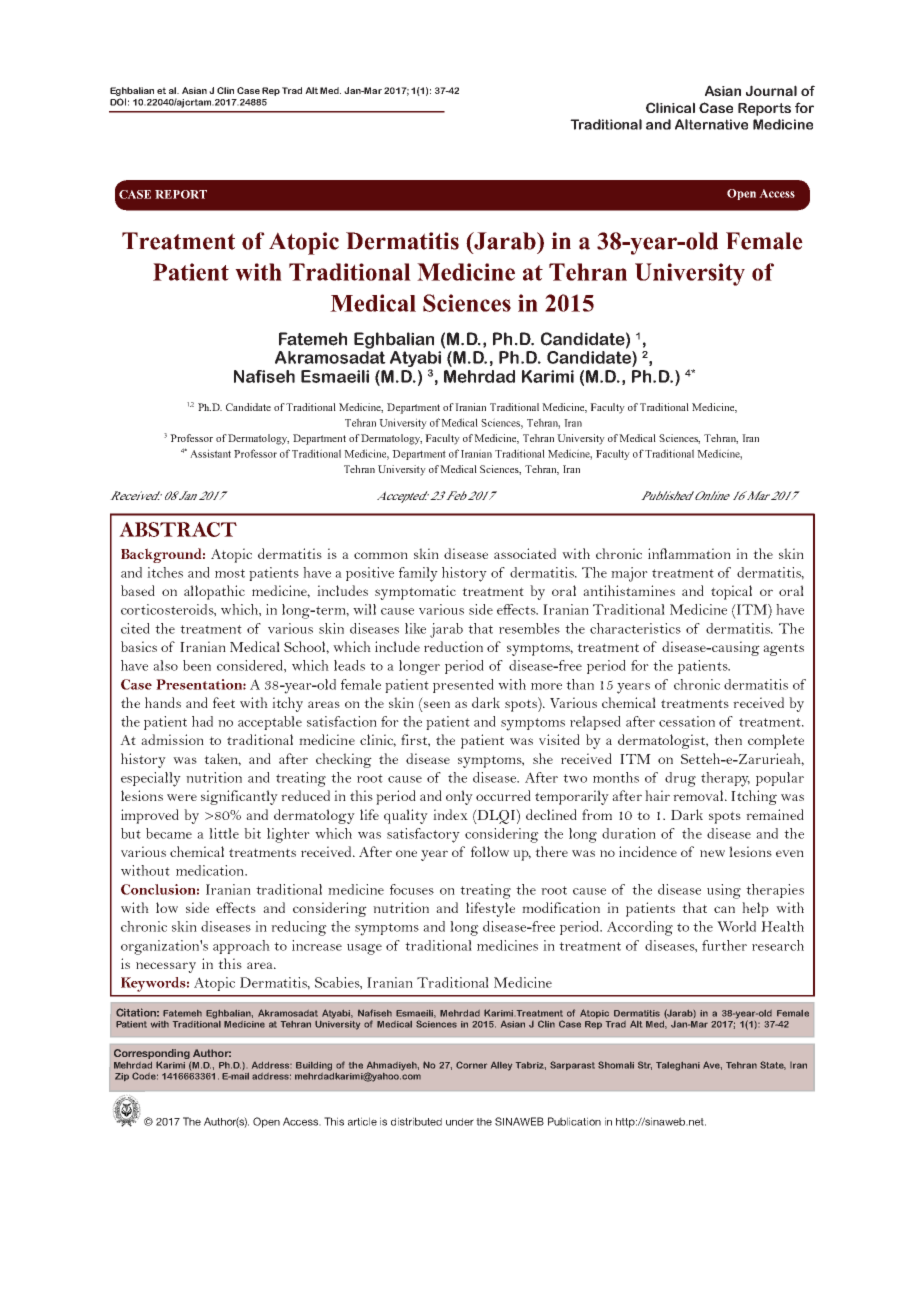  Describe the element at coordinates (771, 90) in the document. I see `Journal` at that location.
